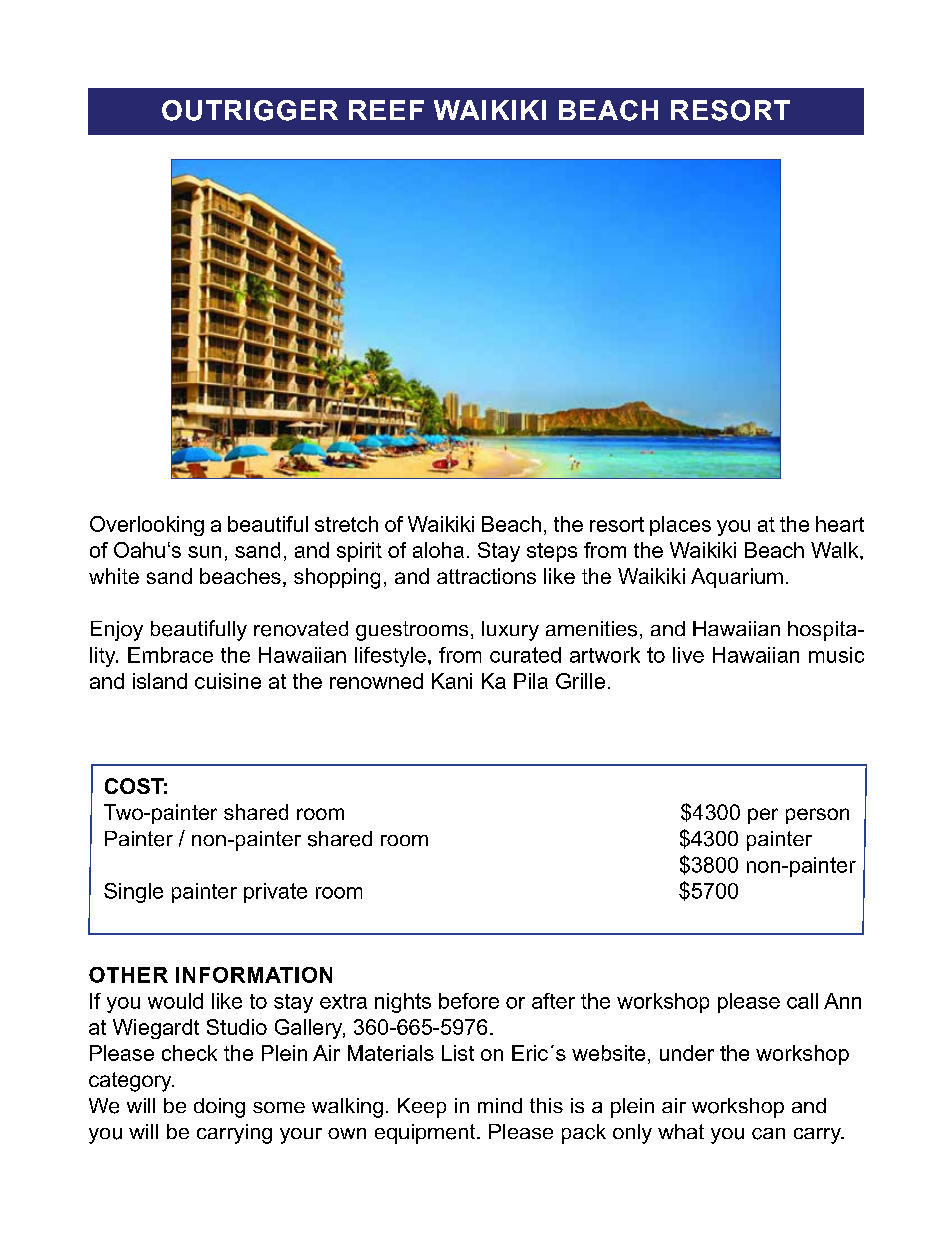 This screenshot has height=1233, width=952. Describe the element at coordinates (386, 110) in the screenshot. I see `REEF` at that location.
